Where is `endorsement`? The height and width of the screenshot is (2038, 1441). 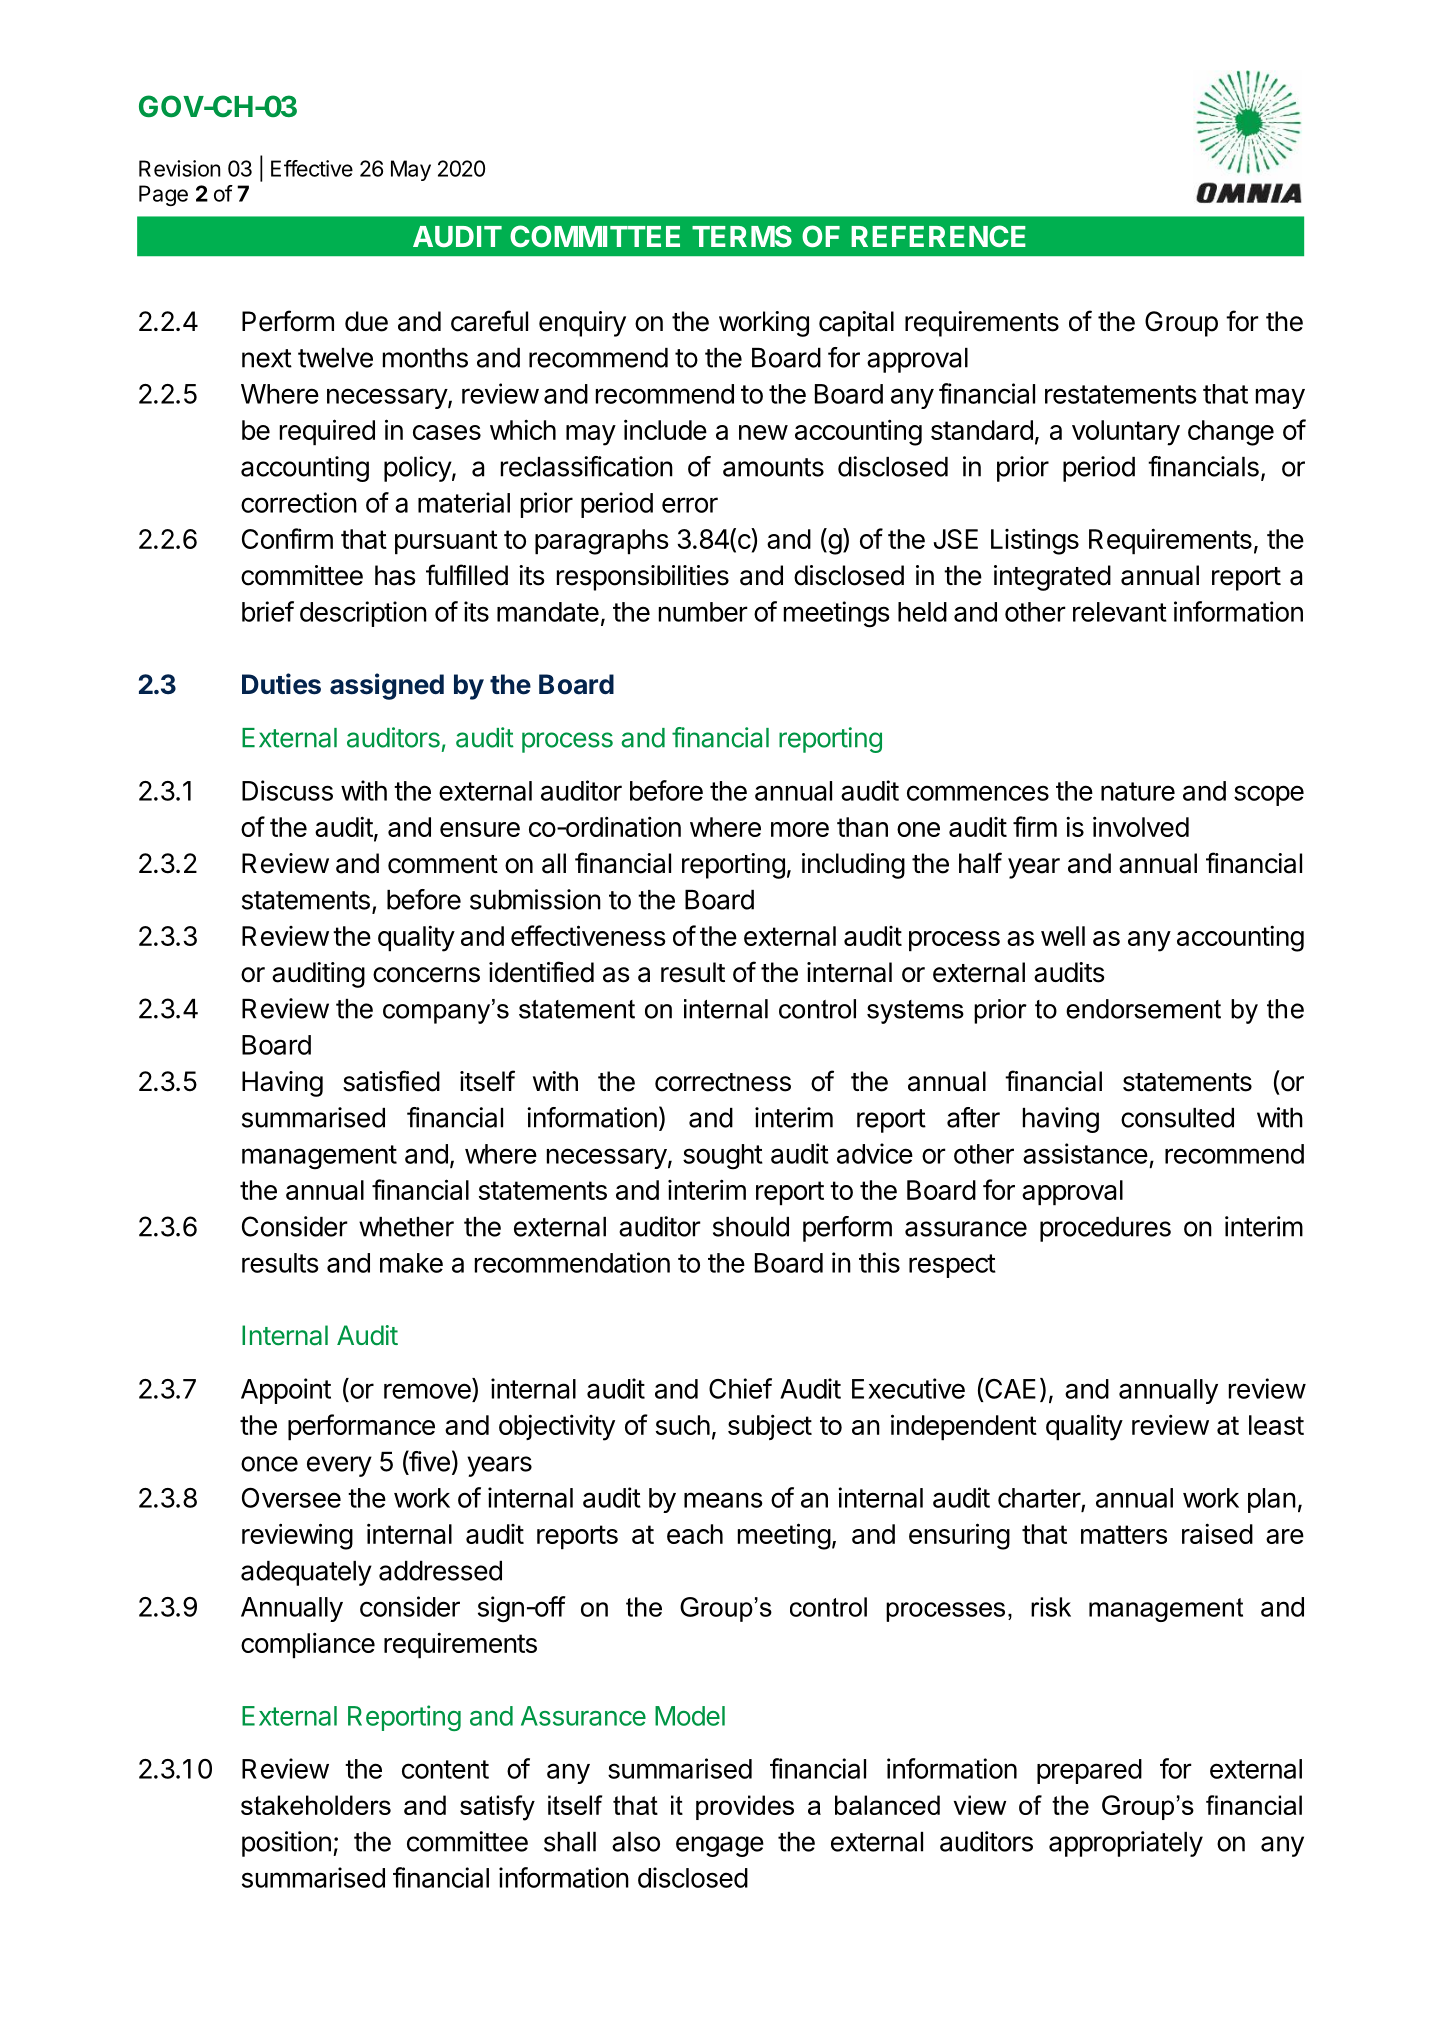
endorsement is located at coordinates (1143, 1009).
